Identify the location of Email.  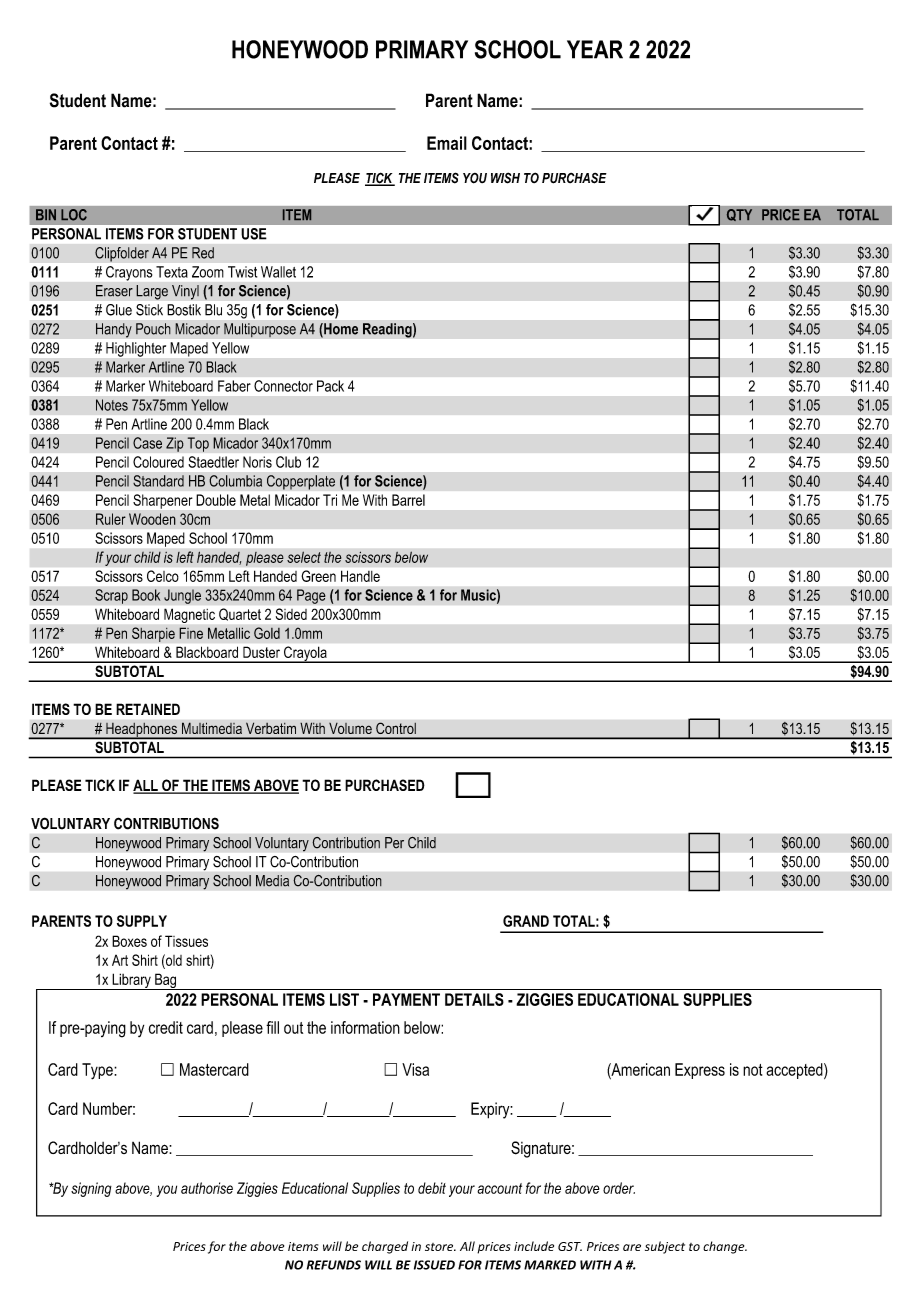
(447, 143).
